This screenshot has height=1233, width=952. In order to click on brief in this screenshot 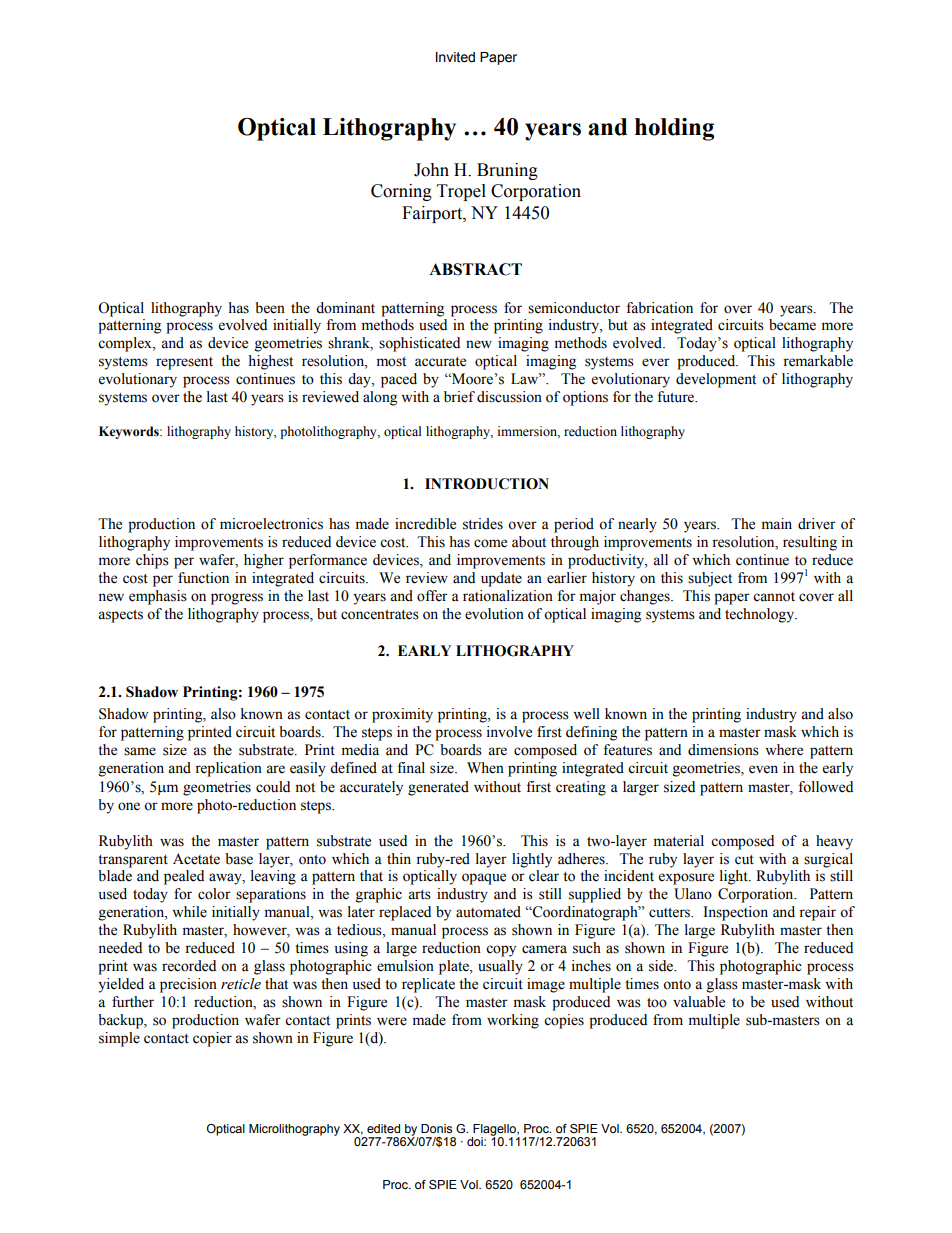, I will do `click(459, 397)`.
